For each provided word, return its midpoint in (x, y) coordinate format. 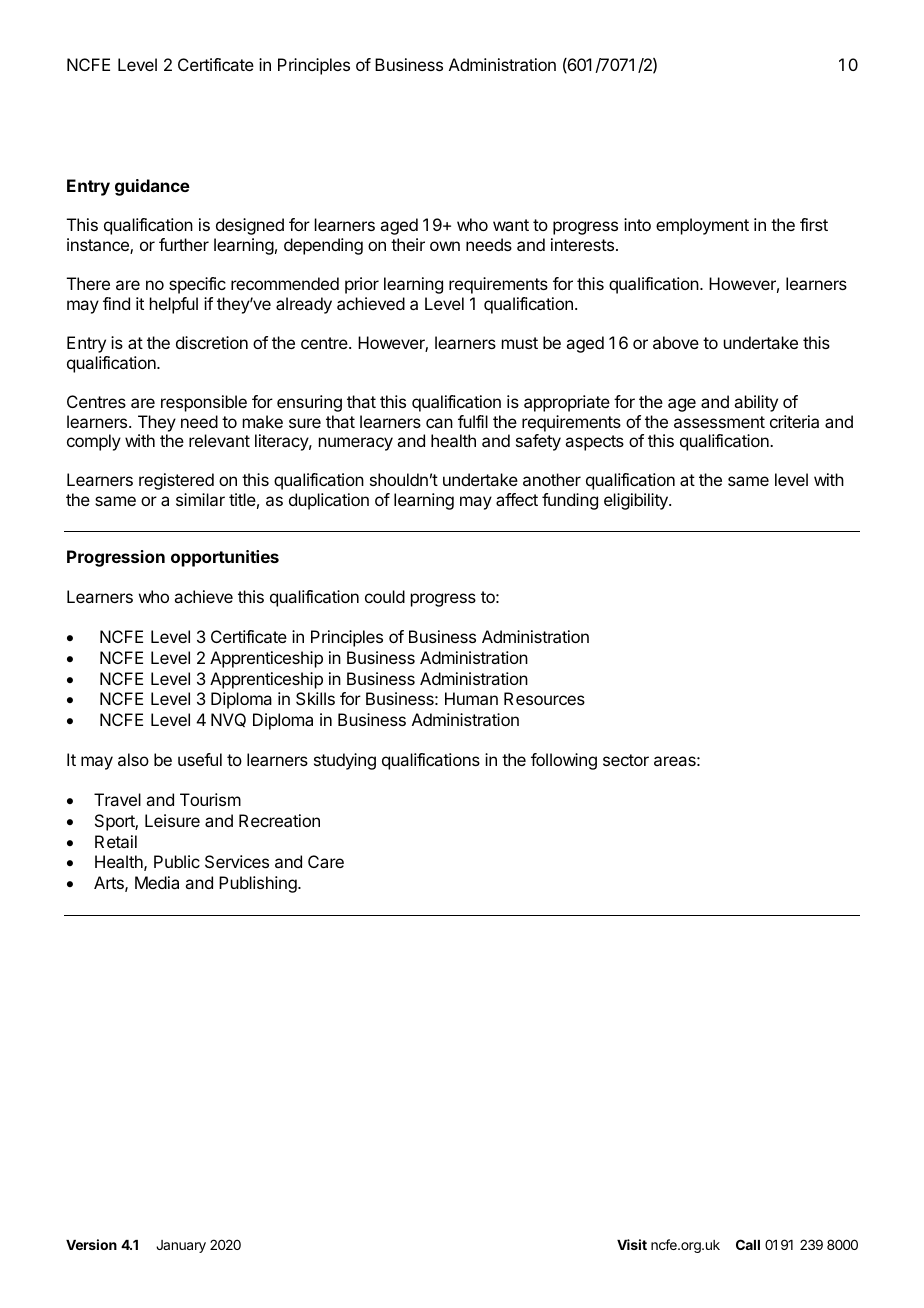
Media (157, 882)
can (439, 423)
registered (176, 481)
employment (702, 226)
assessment (719, 422)
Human (471, 698)
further (184, 244)
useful (200, 759)
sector (626, 760)
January (181, 1246)
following (564, 761)
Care (326, 861)
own (445, 246)
